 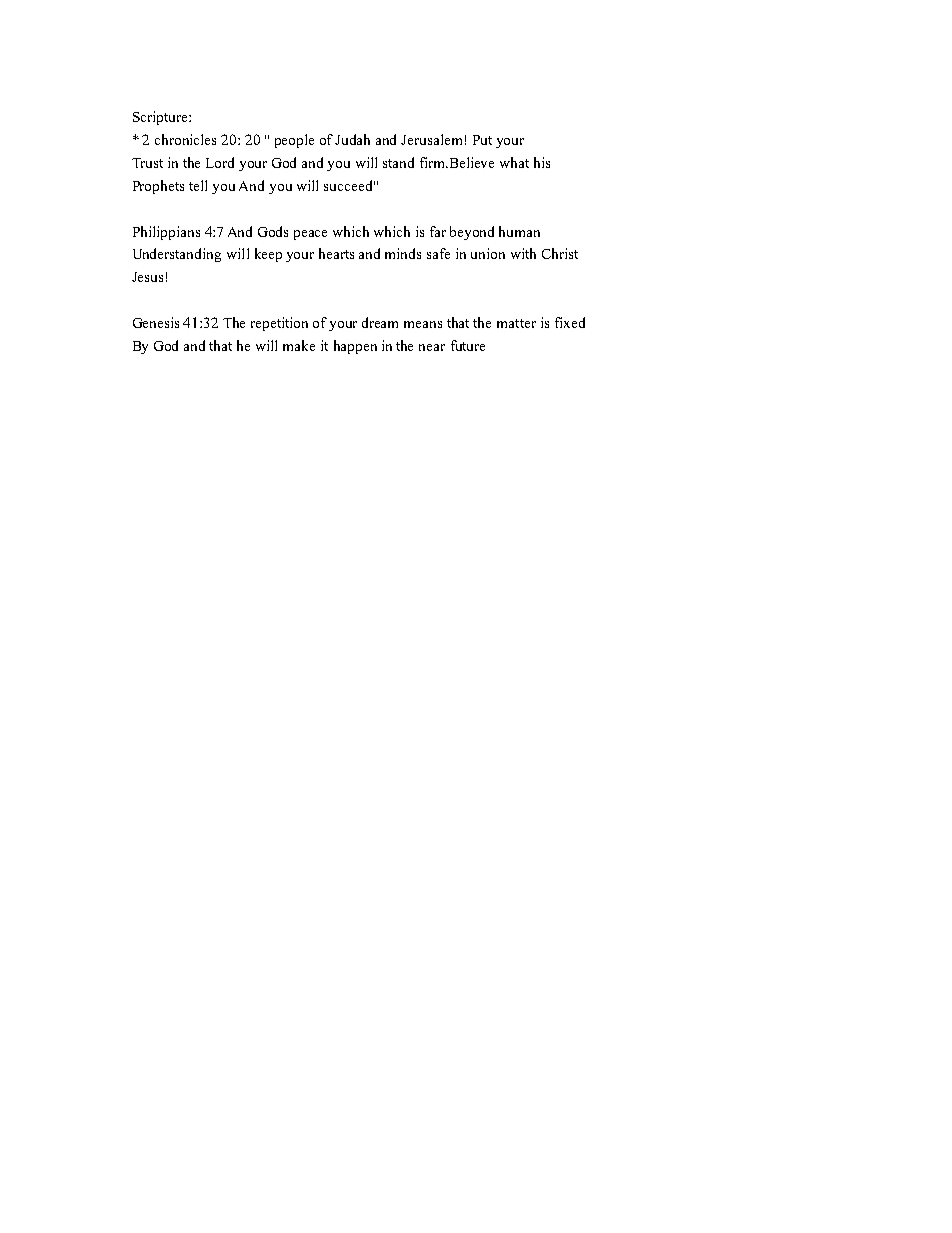 What do you see at coordinates (352, 139) in the screenshot?
I see `Judah` at bounding box center [352, 139].
